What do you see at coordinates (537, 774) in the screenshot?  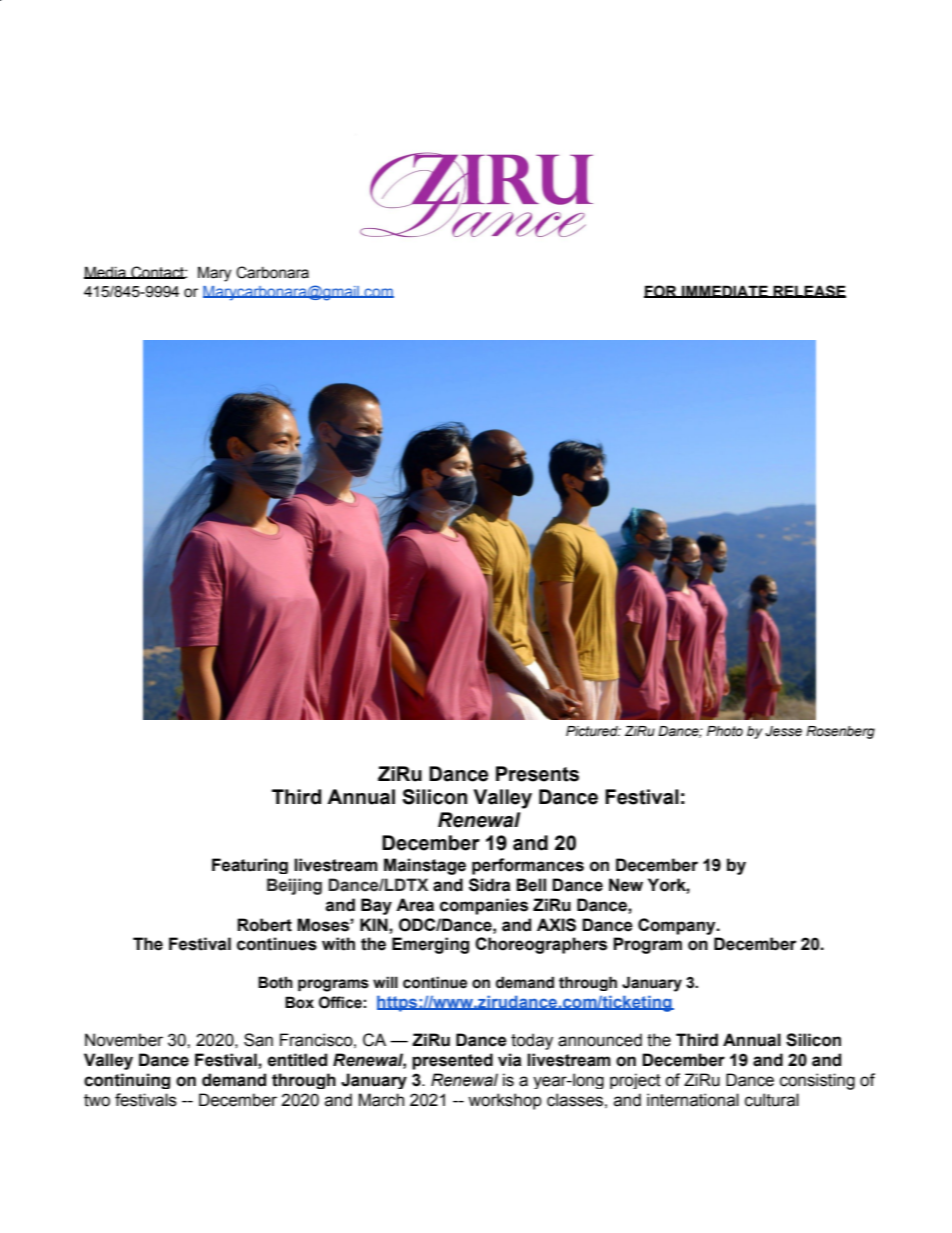 I see `Presents` at bounding box center [537, 774].
